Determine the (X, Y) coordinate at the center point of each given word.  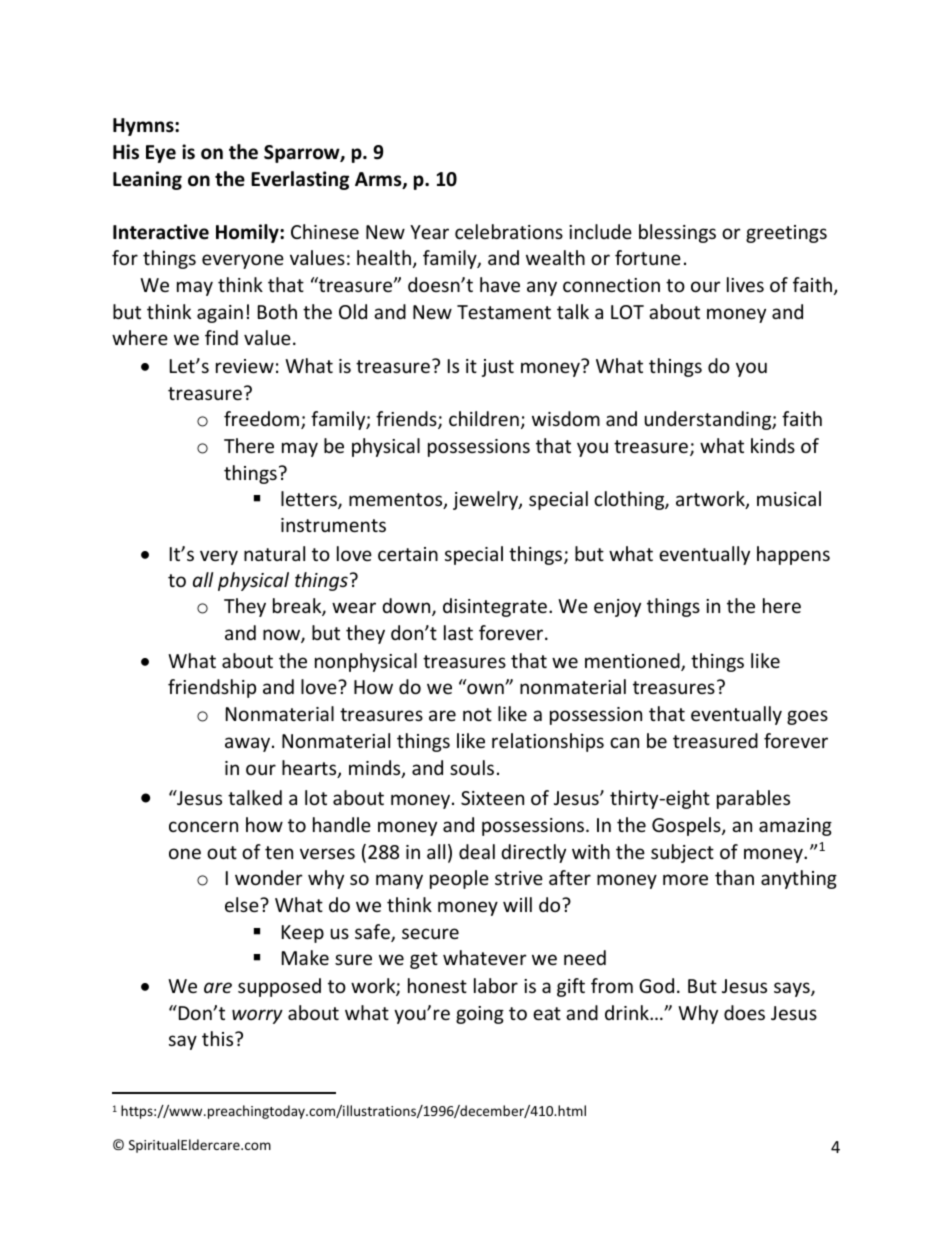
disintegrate (495, 607)
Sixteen (492, 798)
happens (793, 555)
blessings (677, 233)
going (480, 1015)
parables (753, 799)
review (245, 366)
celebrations (509, 231)
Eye (161, 154)
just (498, 368)
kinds (773, 445)
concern (203, 826)
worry (257, 1016)
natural (274, 553)
